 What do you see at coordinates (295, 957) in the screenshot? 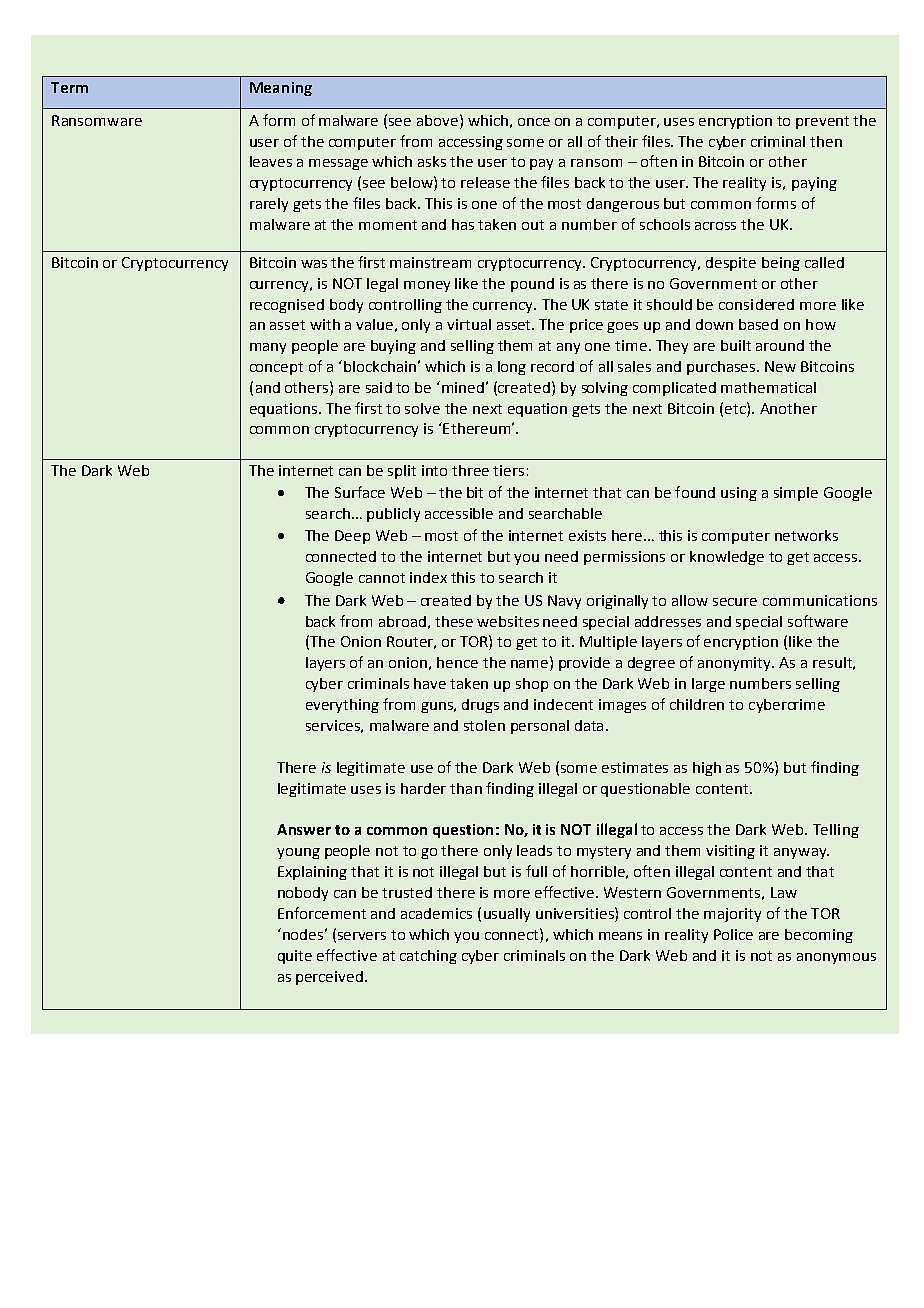
I see `quite` at bounding box center [295, 957].
